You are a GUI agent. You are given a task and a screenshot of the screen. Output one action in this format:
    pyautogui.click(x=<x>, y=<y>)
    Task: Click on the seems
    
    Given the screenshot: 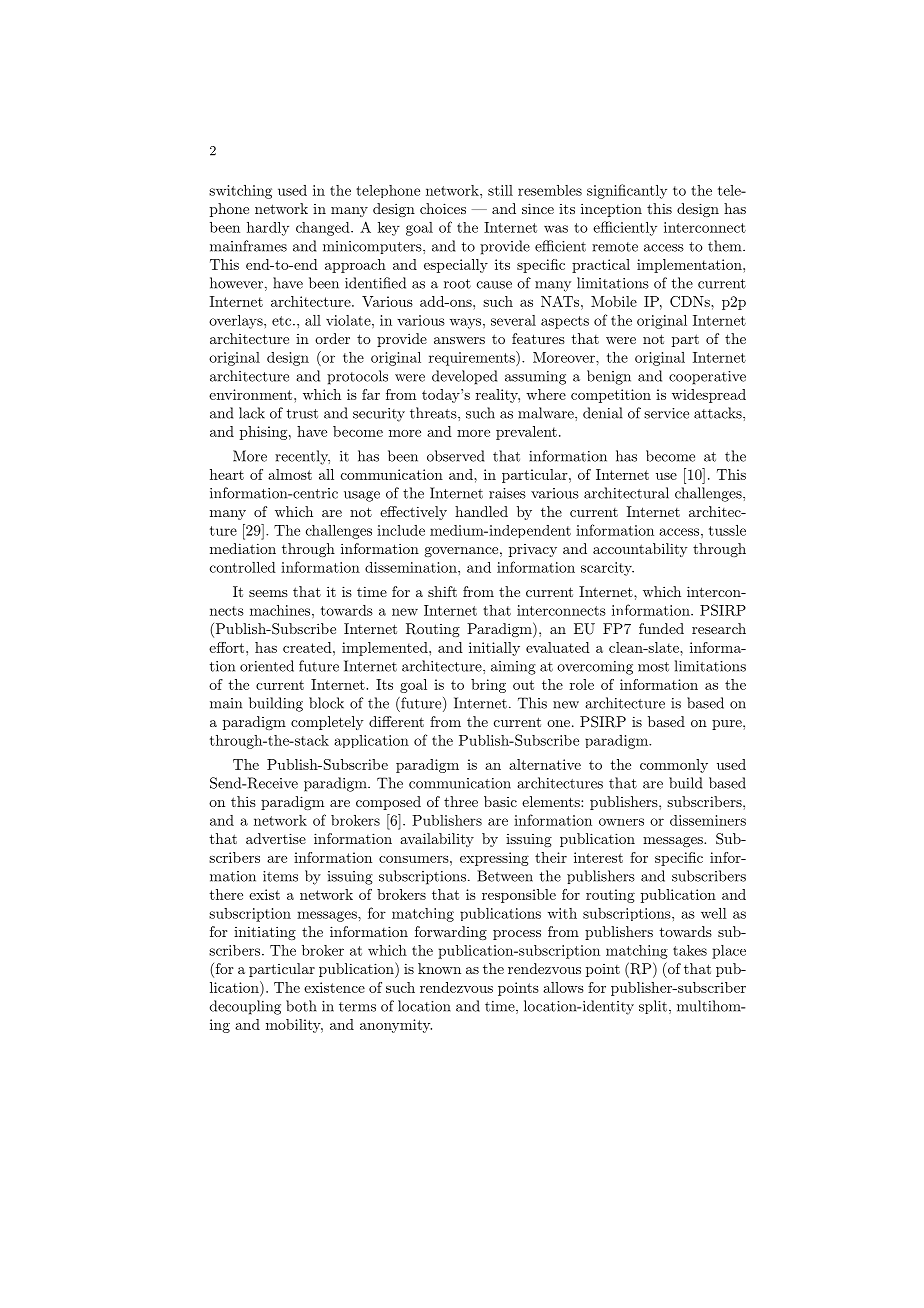 What is the action you would take?
    pyautogui.click(x=268, y=593)
